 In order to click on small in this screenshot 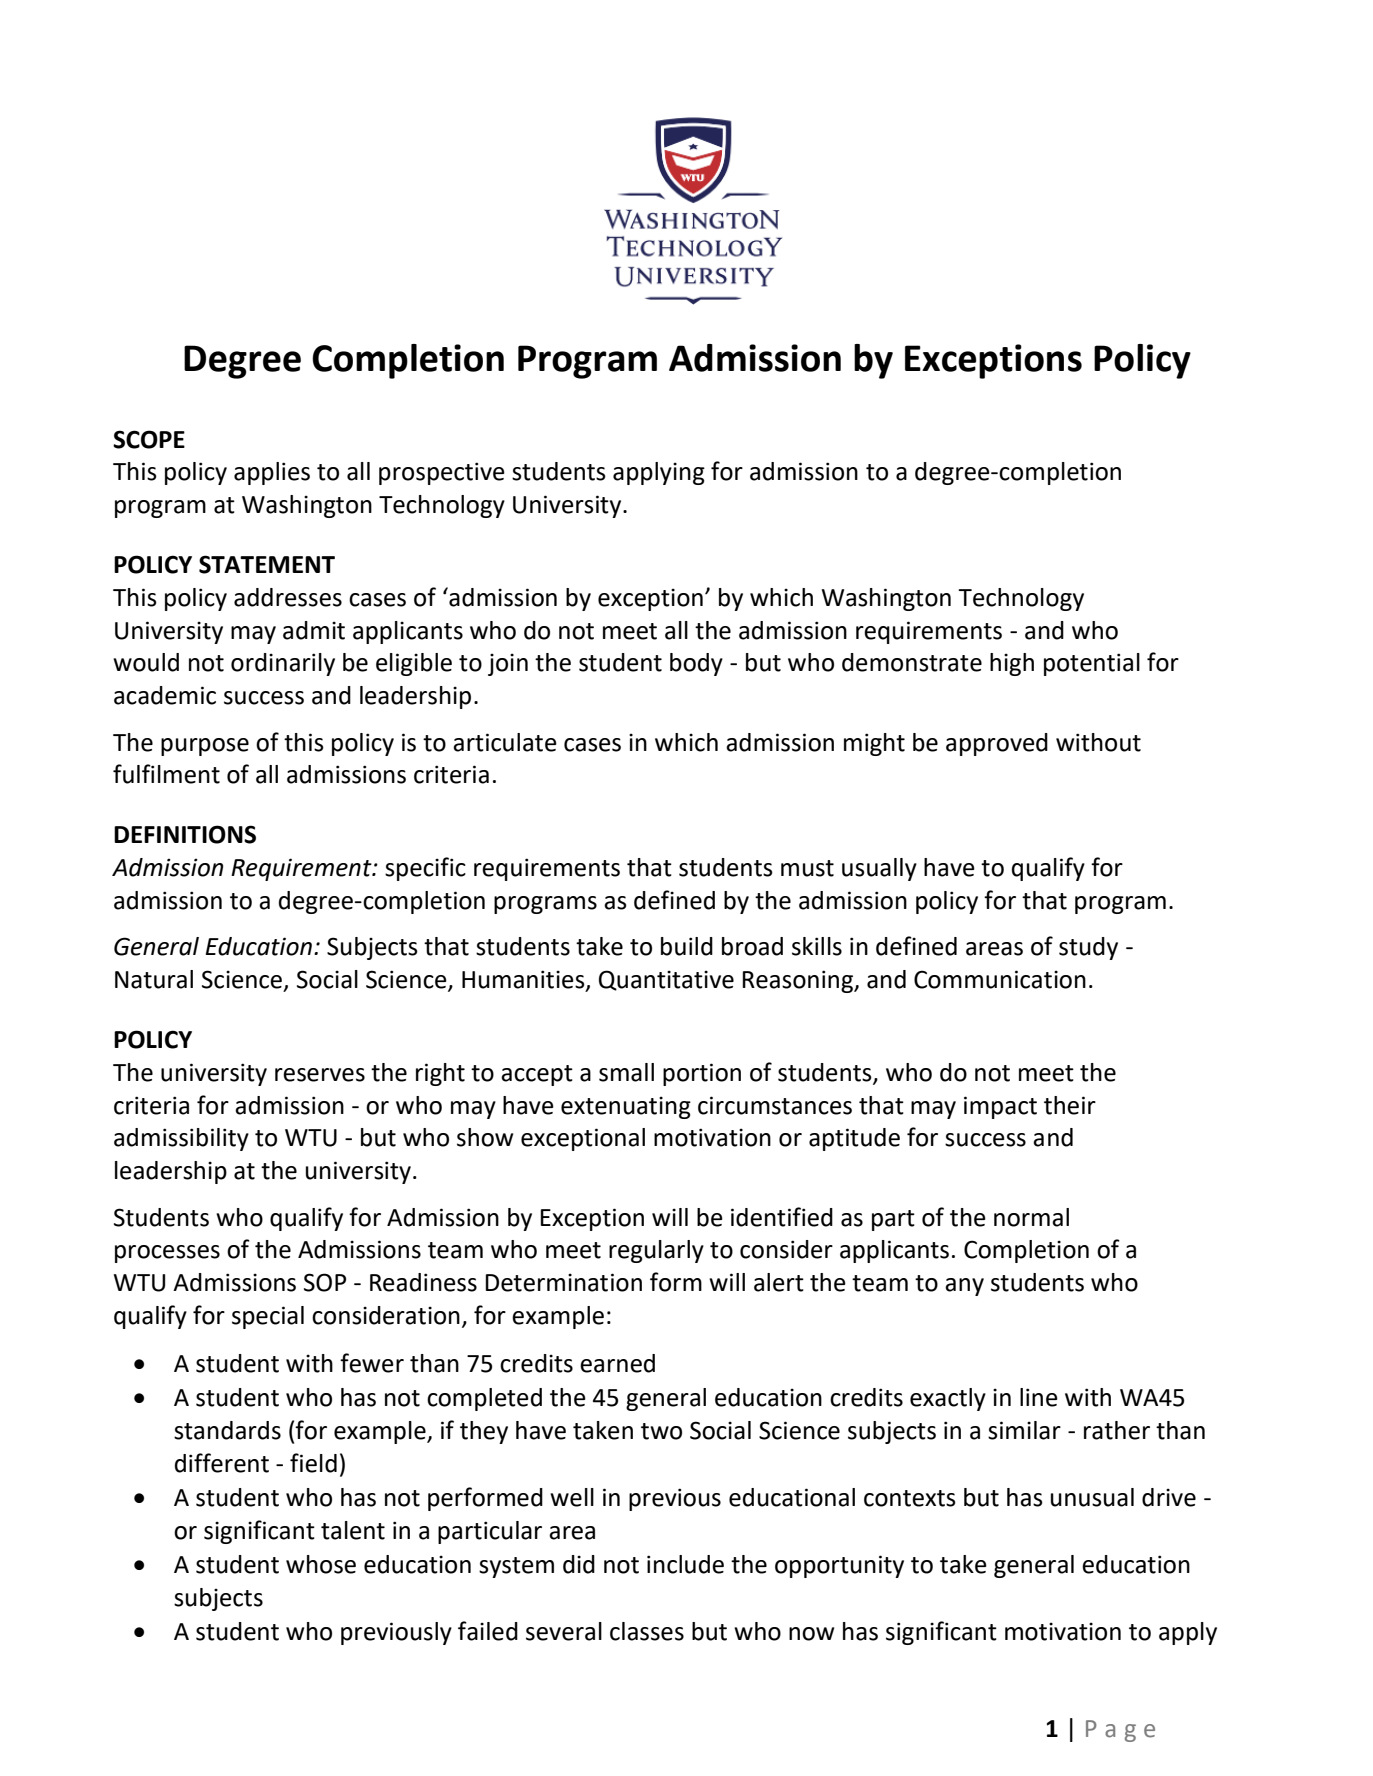, I will do `click(626, 1072)`.
